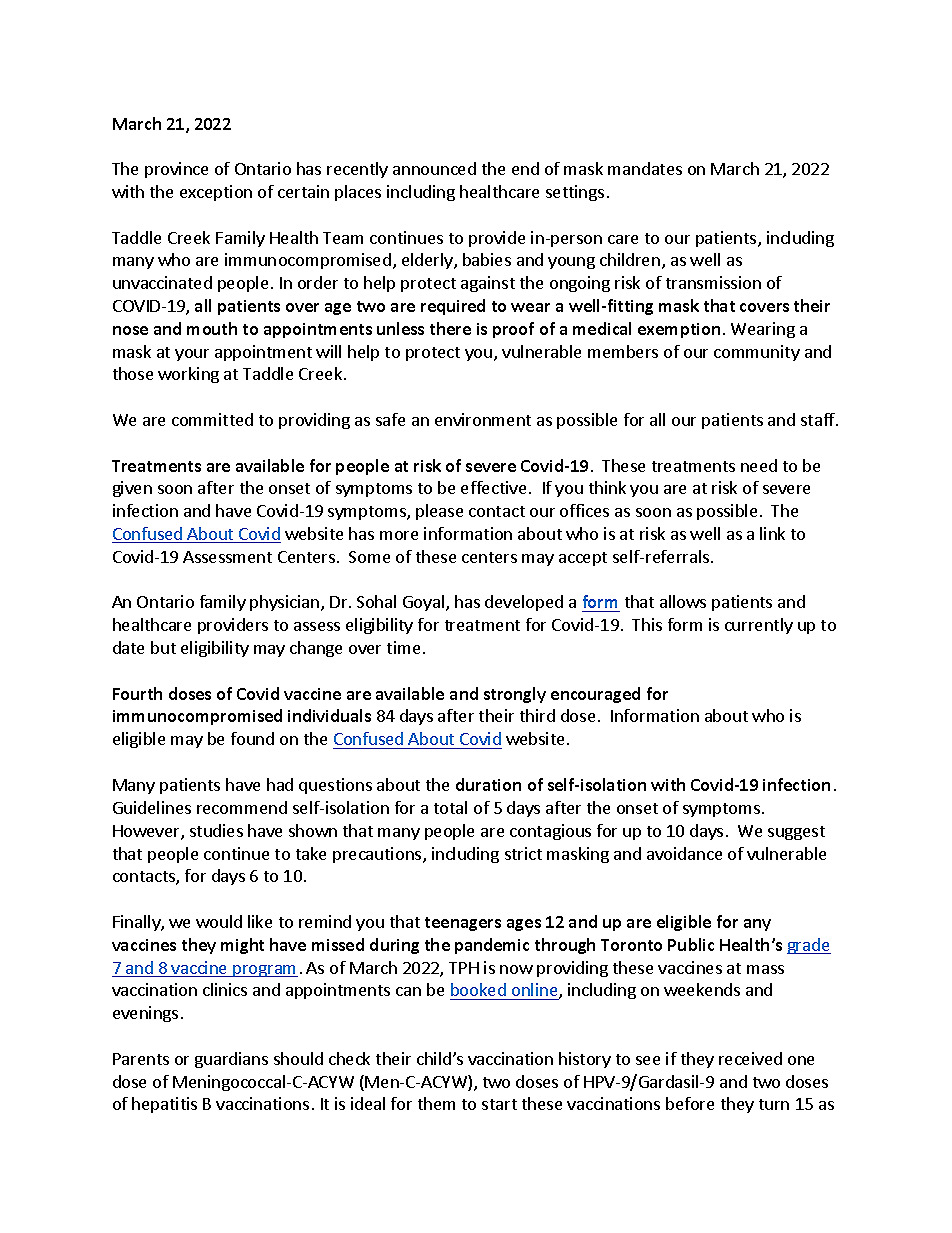 The width and height of the page is (952, 1233). I want to click on environment, so click(483, 419).
